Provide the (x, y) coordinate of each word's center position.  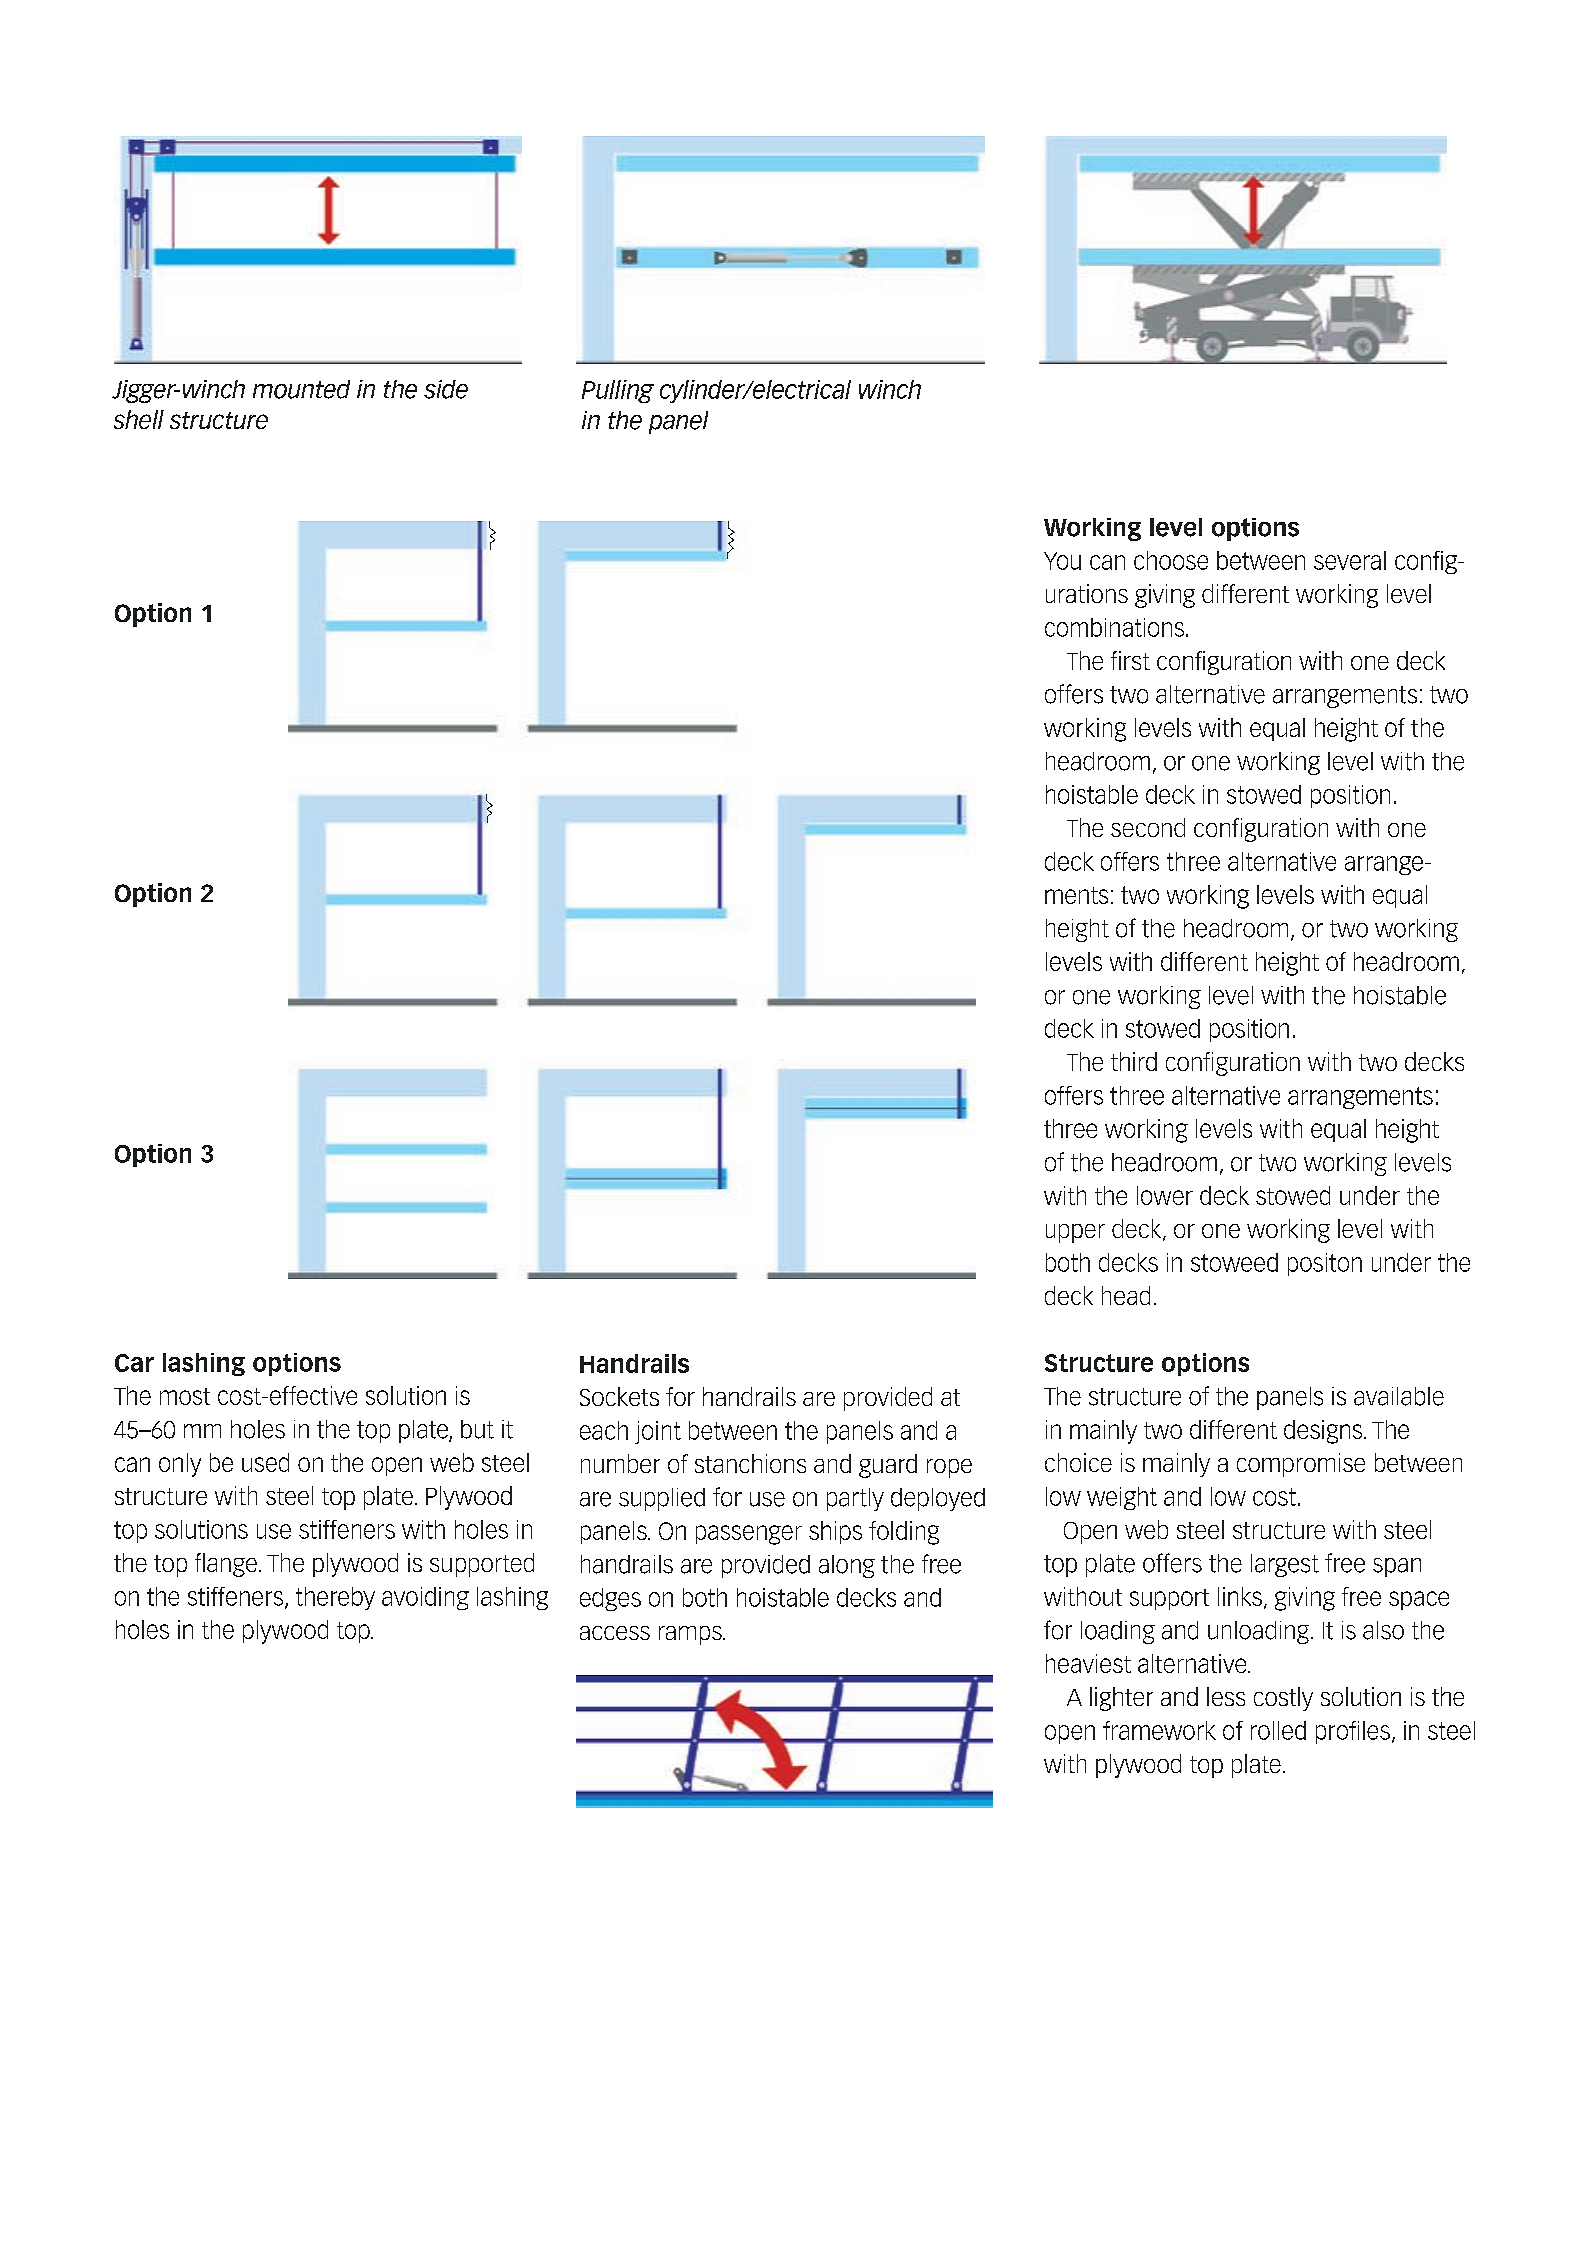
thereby (335, 1598)
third (1134, 1061)
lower (1165, 1195)
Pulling (618, 391)
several (1350, 560)
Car (134, 1363)
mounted (301, 389)
